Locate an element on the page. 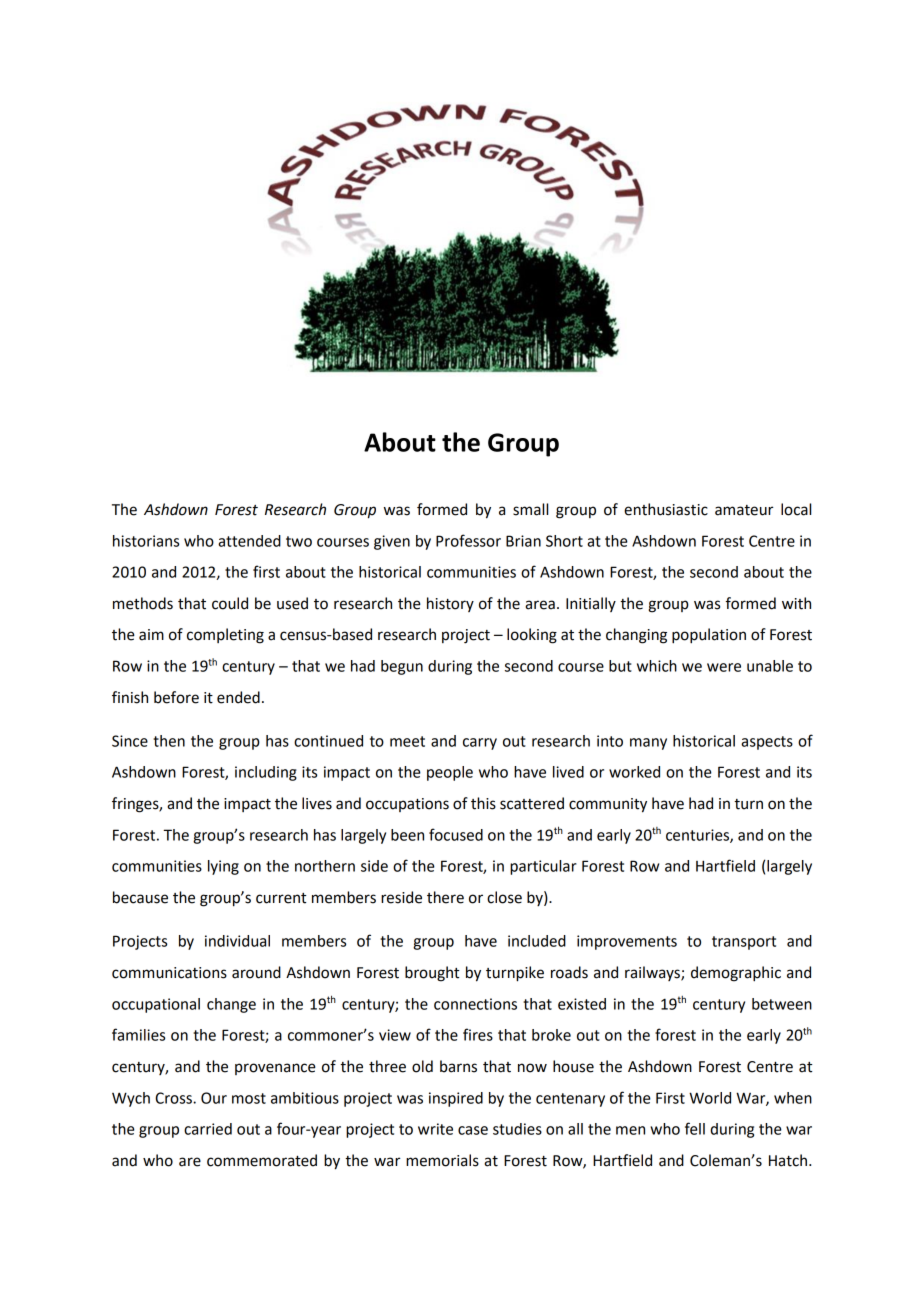  been is located at coordinates (407, 835).
